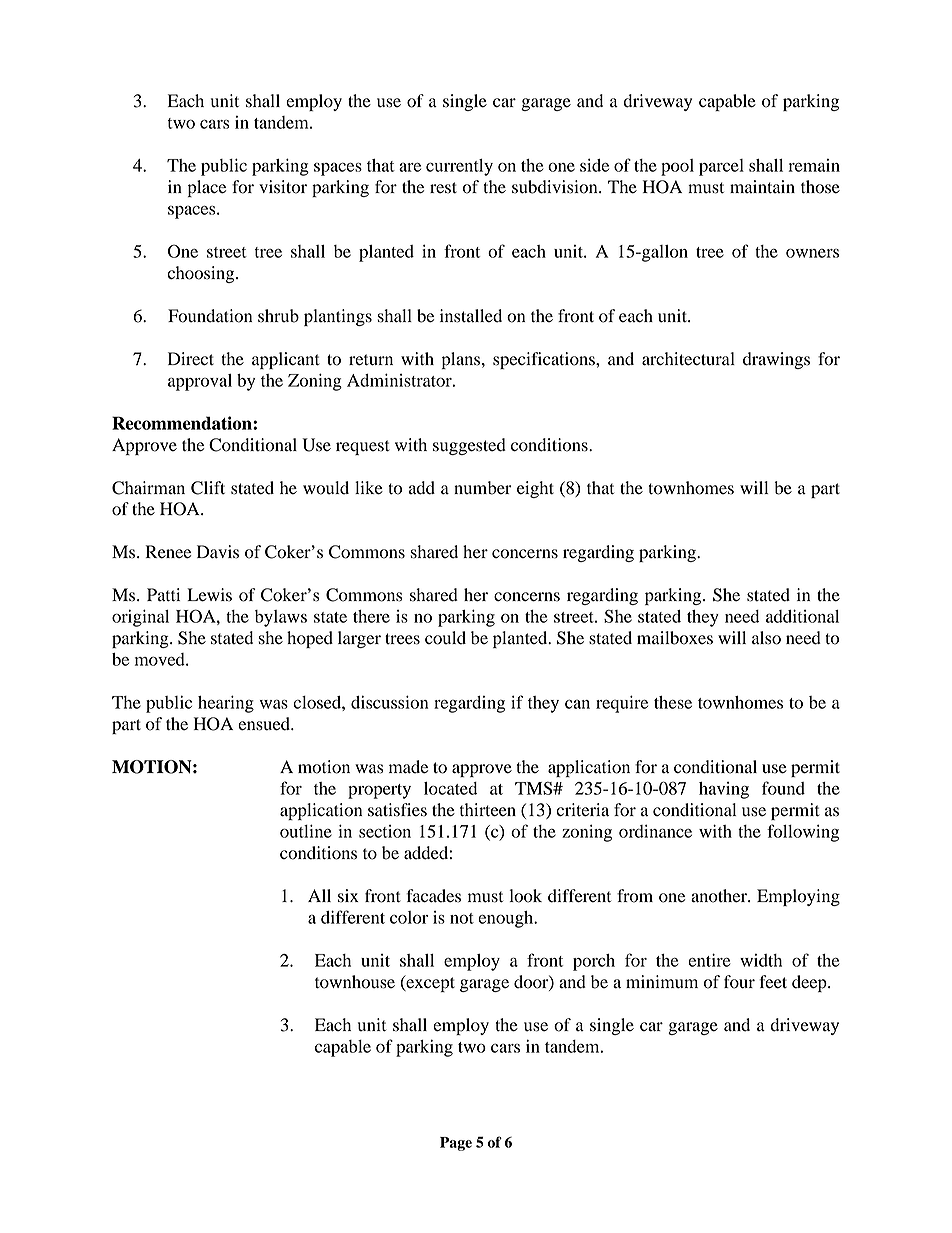  Describe the element at coordinates (207, 188) in the page. I see `place` at that location.
